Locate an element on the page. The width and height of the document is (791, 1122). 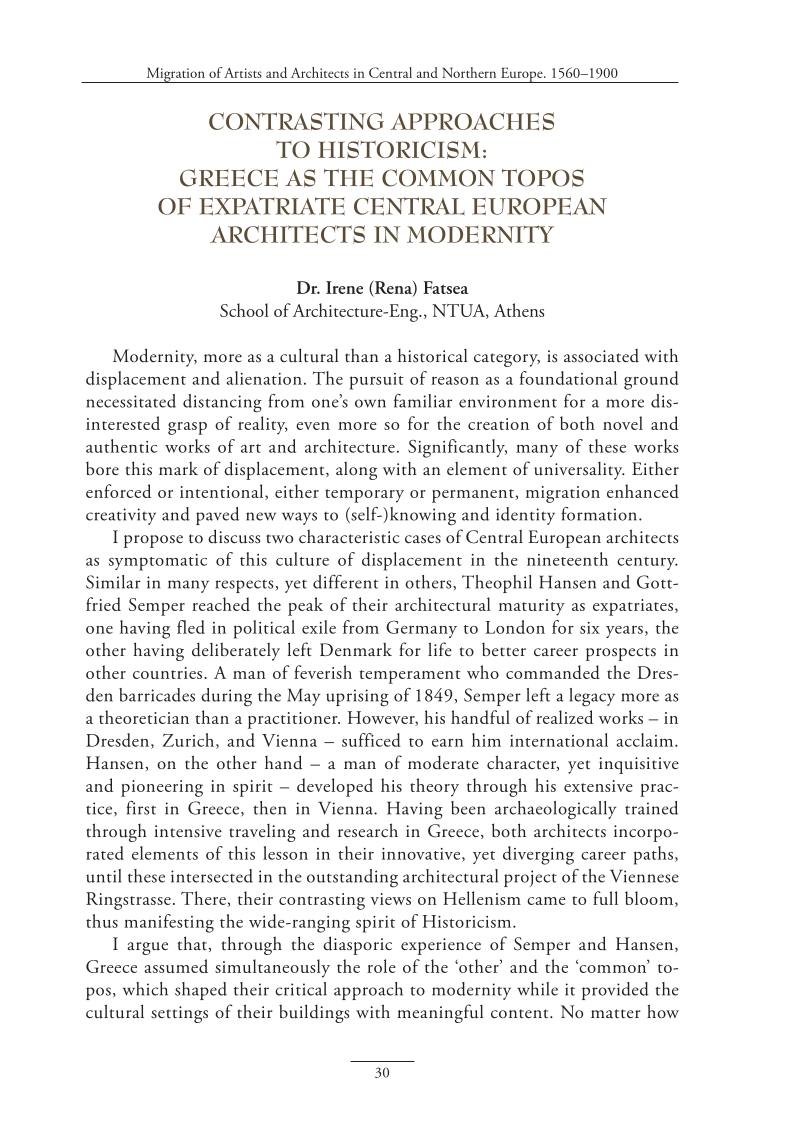
role is located at coordinates (381, 966).
